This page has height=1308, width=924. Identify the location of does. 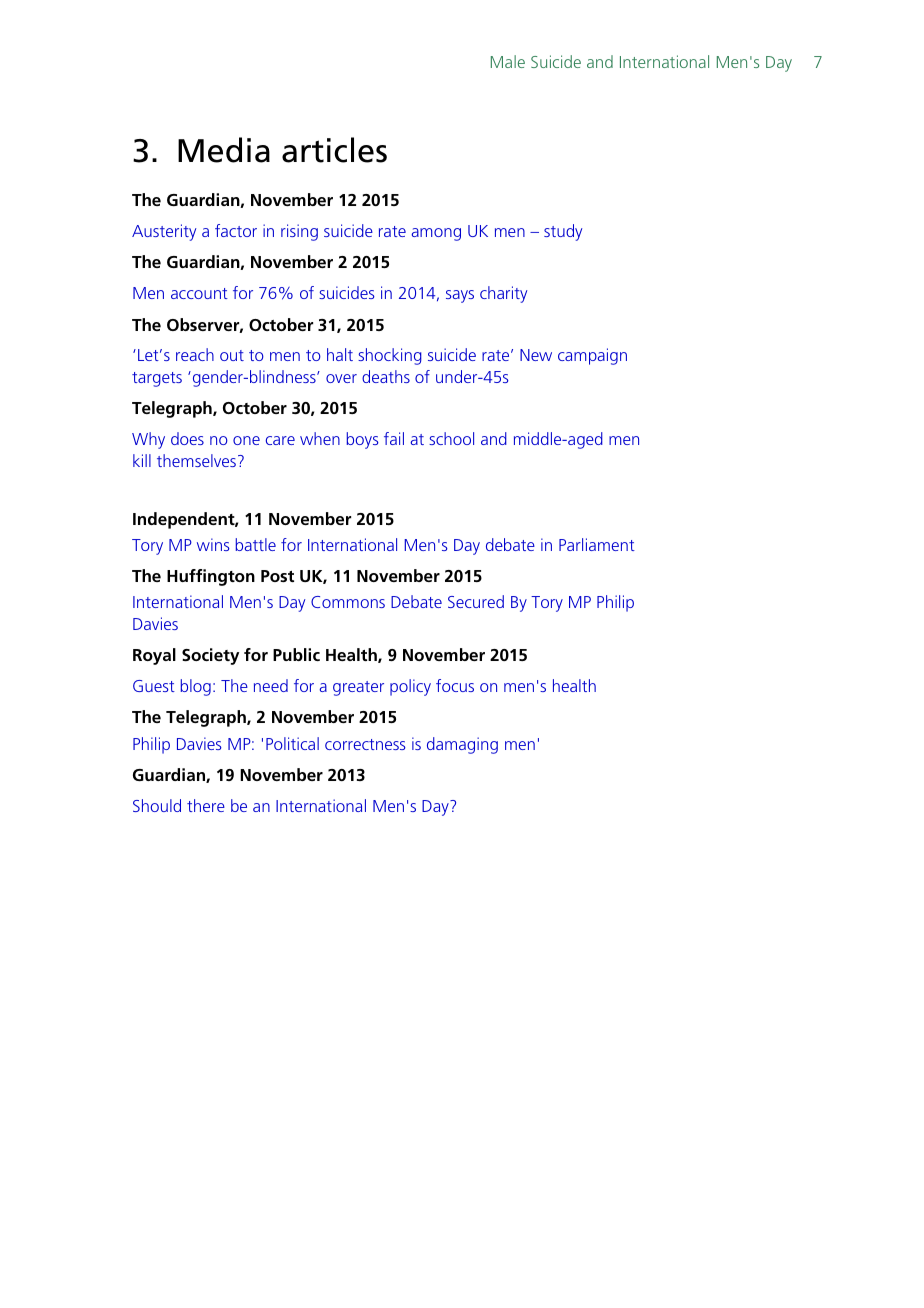
(187, 438).
